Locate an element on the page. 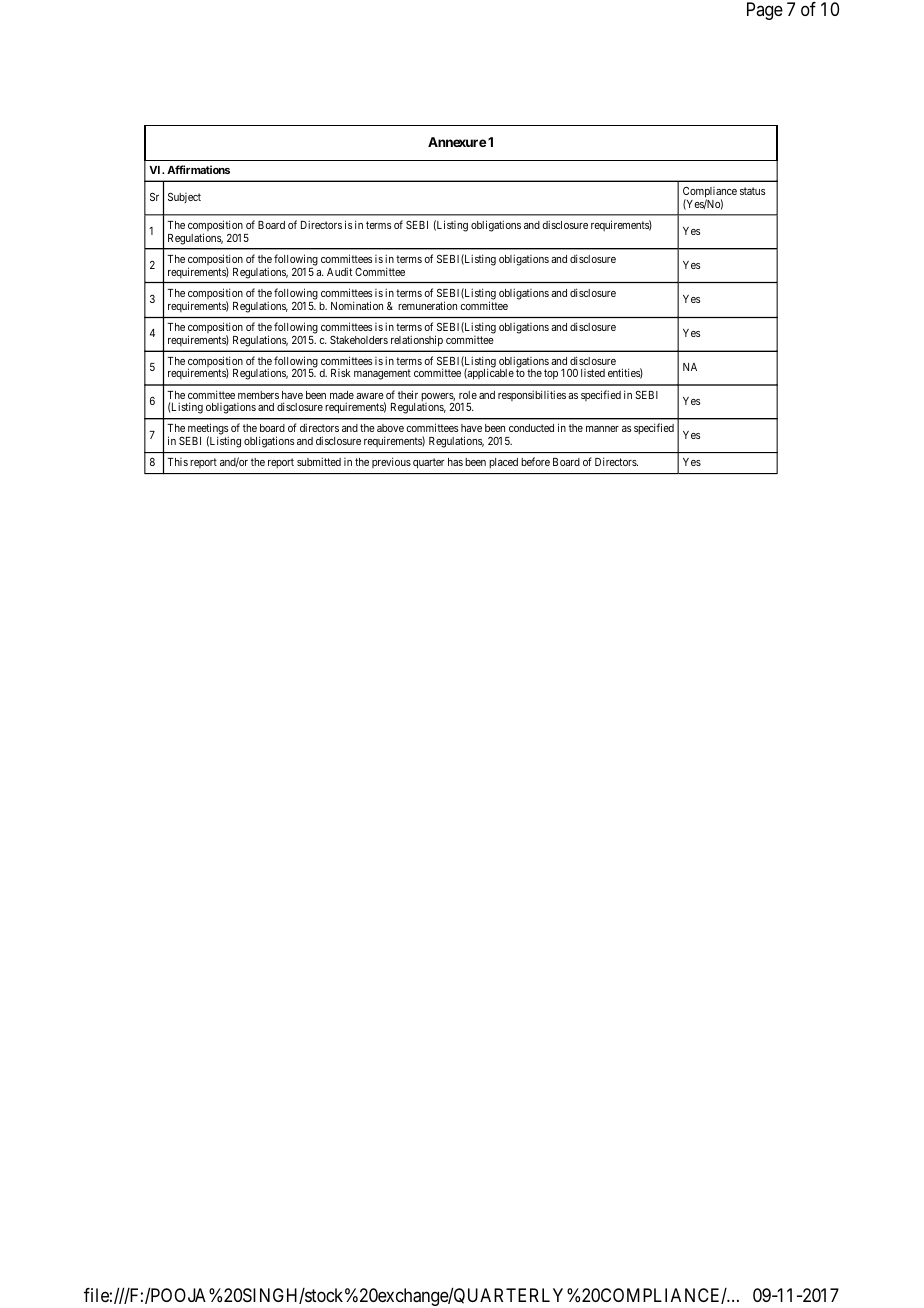 This page has width=924, height=1308. meetings is located at coordinates (207, 430).
